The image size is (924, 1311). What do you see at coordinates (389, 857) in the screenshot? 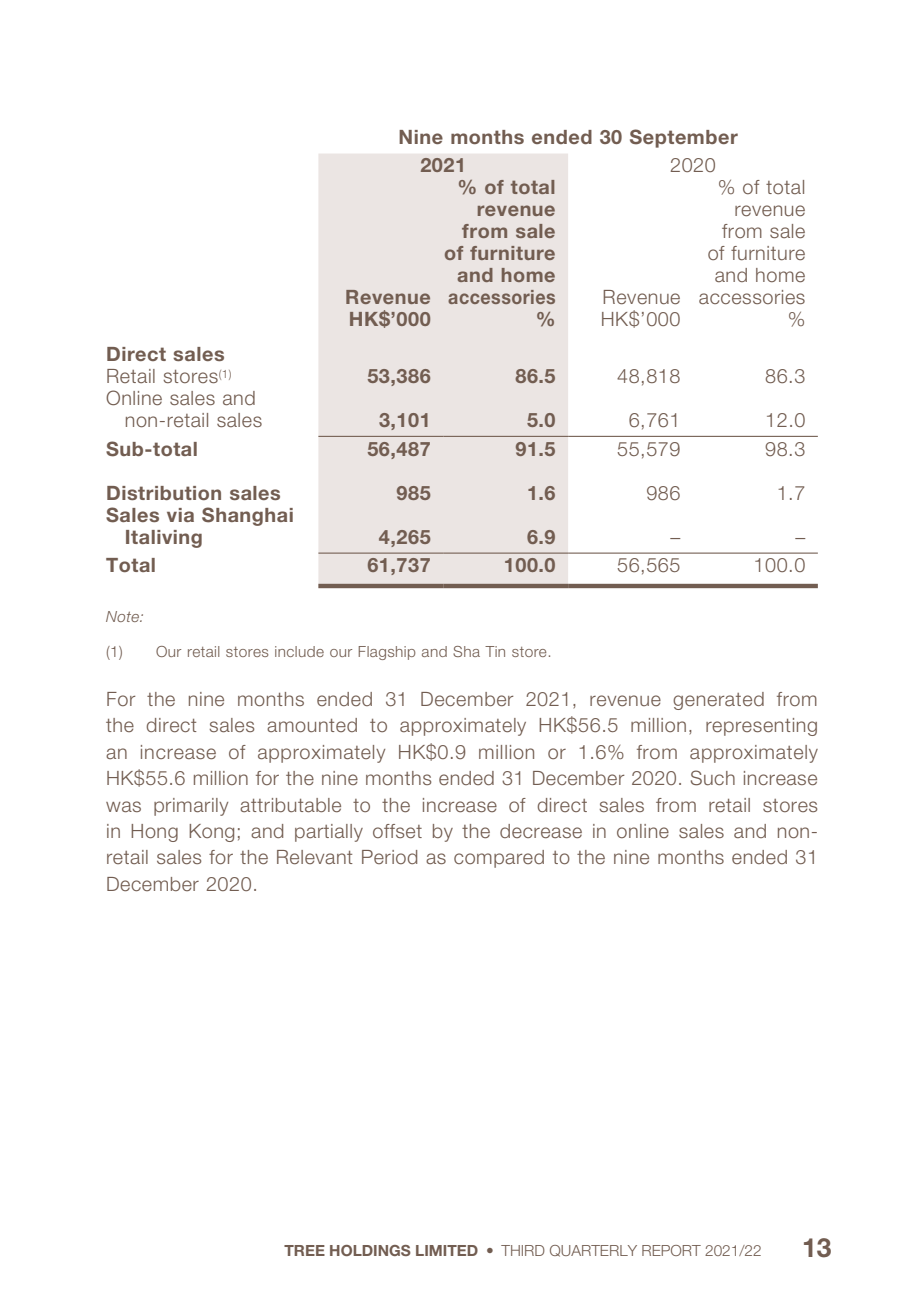
I see `Period` at bounding box center [389, 857].
